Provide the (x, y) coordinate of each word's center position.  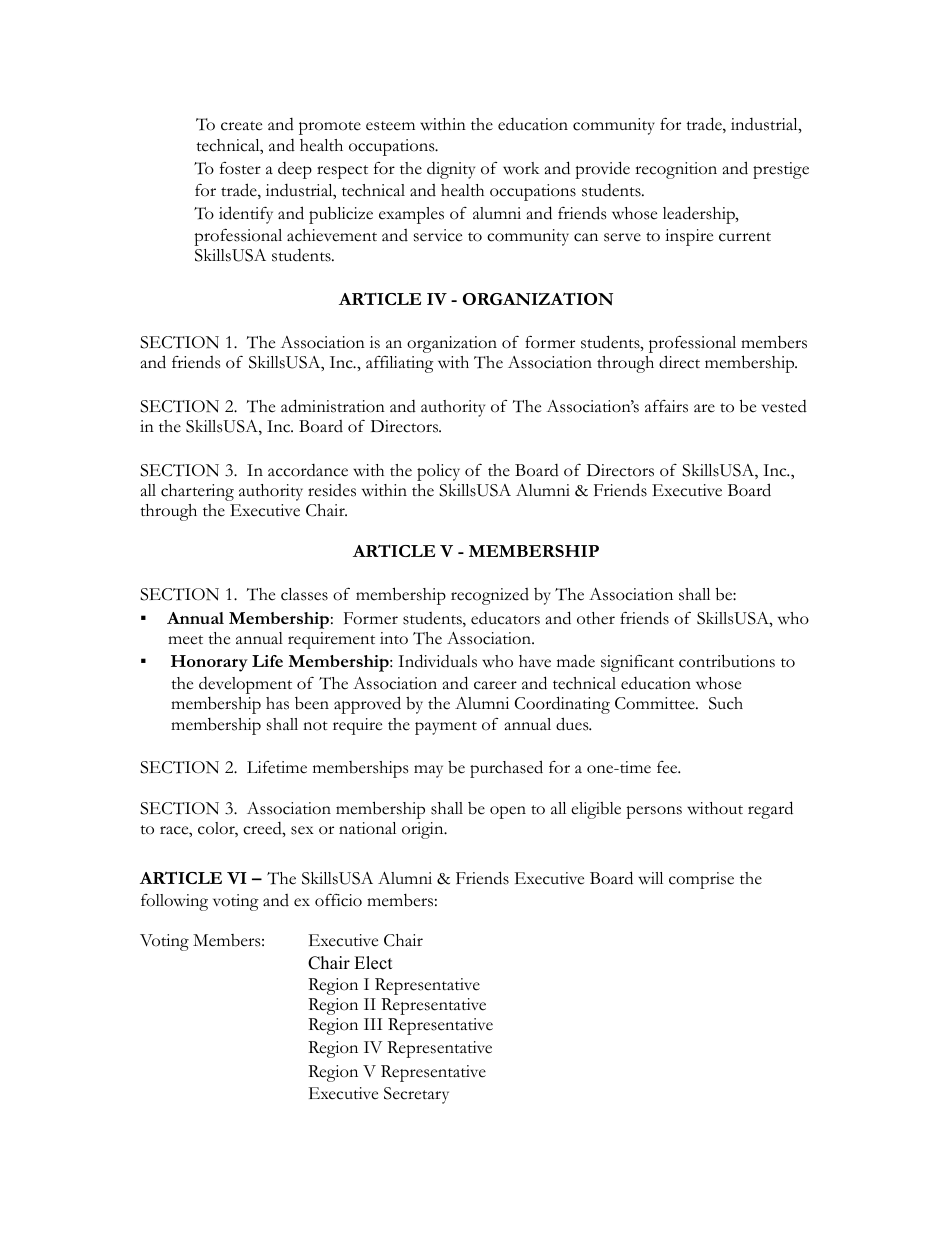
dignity (451, 170)
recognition (676, 170)
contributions (727, 661)
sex (302, 830)
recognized (490, 596)
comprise (701, 880)
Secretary (416, 1095)
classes (304, 594)
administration (333, 406)
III (373, 1024)
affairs (666, 406)
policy (438, 472)
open (508, 812)
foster (240, 168)
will (650, 878)
